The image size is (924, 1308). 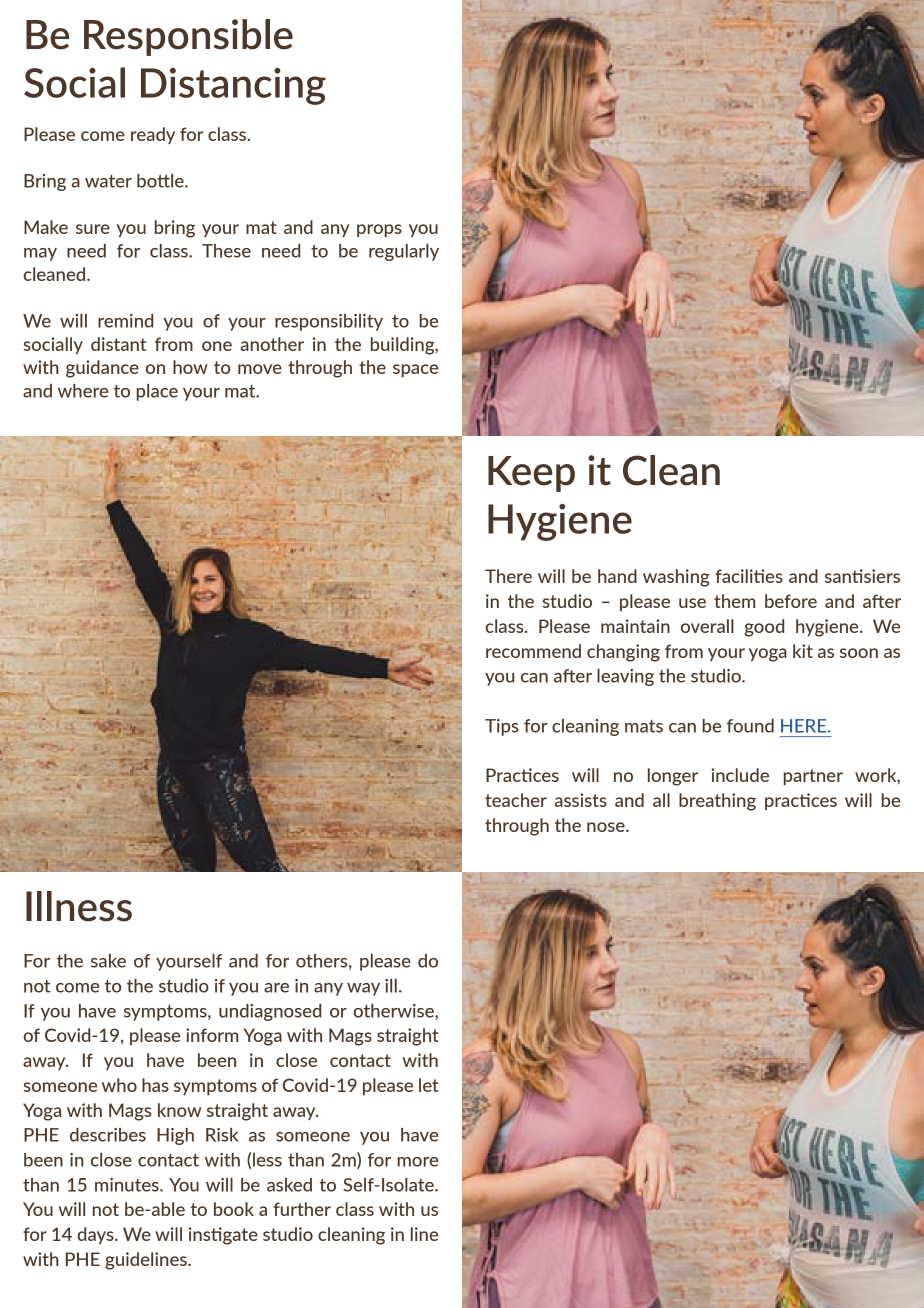 I want to click on regularly, so click(x=404, y=252).
